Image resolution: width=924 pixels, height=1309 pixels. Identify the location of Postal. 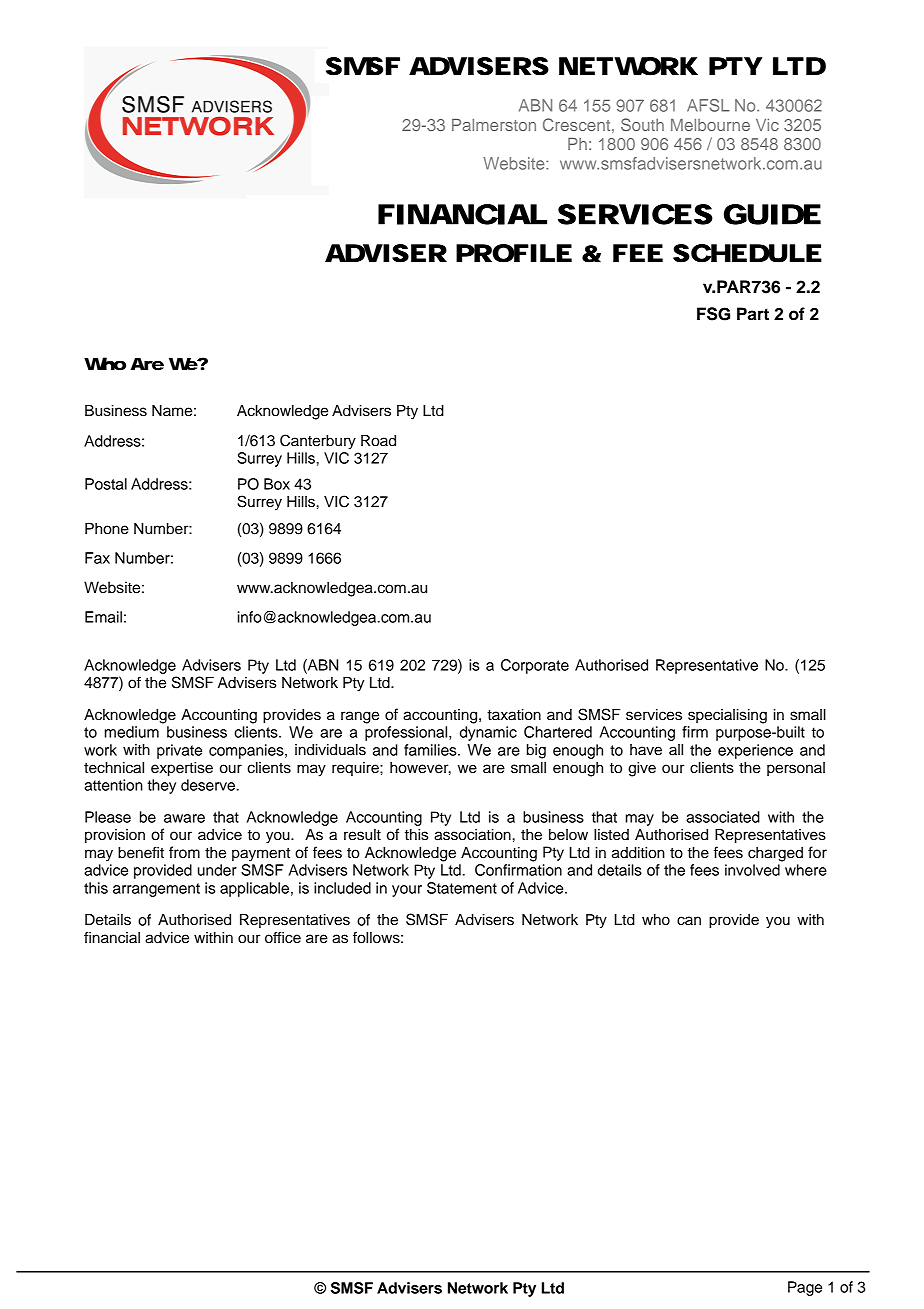
(106, 484).
